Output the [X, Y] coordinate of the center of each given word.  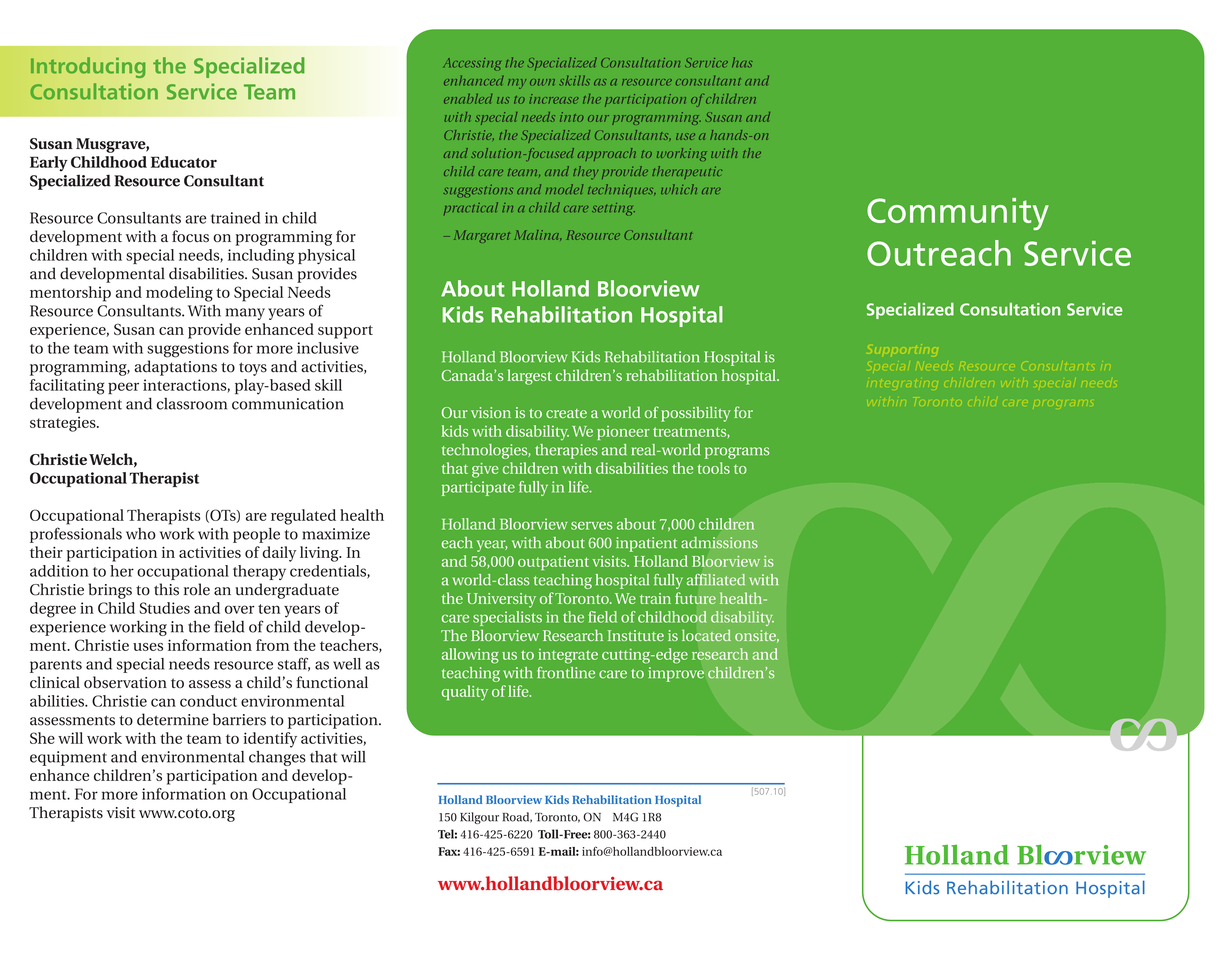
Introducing [88, 67]
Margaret [482, 236]
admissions [719, 542]
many [245, 314]
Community [958, 214]
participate [478, 488]
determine [173, 719]
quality [465, 693]
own [542, 82]
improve [676, 674]
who [141, 534]
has [742, 62]
